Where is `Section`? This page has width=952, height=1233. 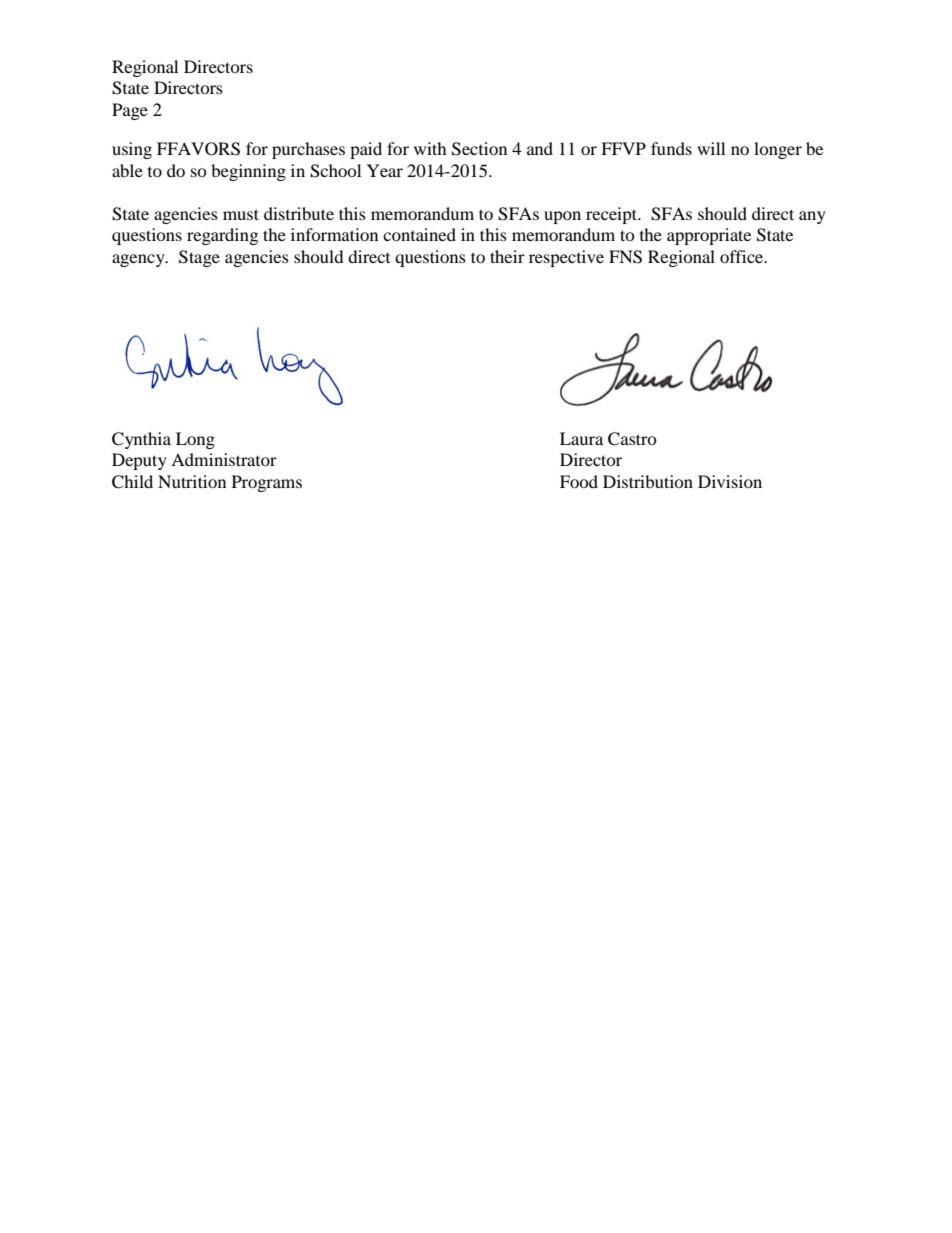
Section is located at coordinates (479, 149).
